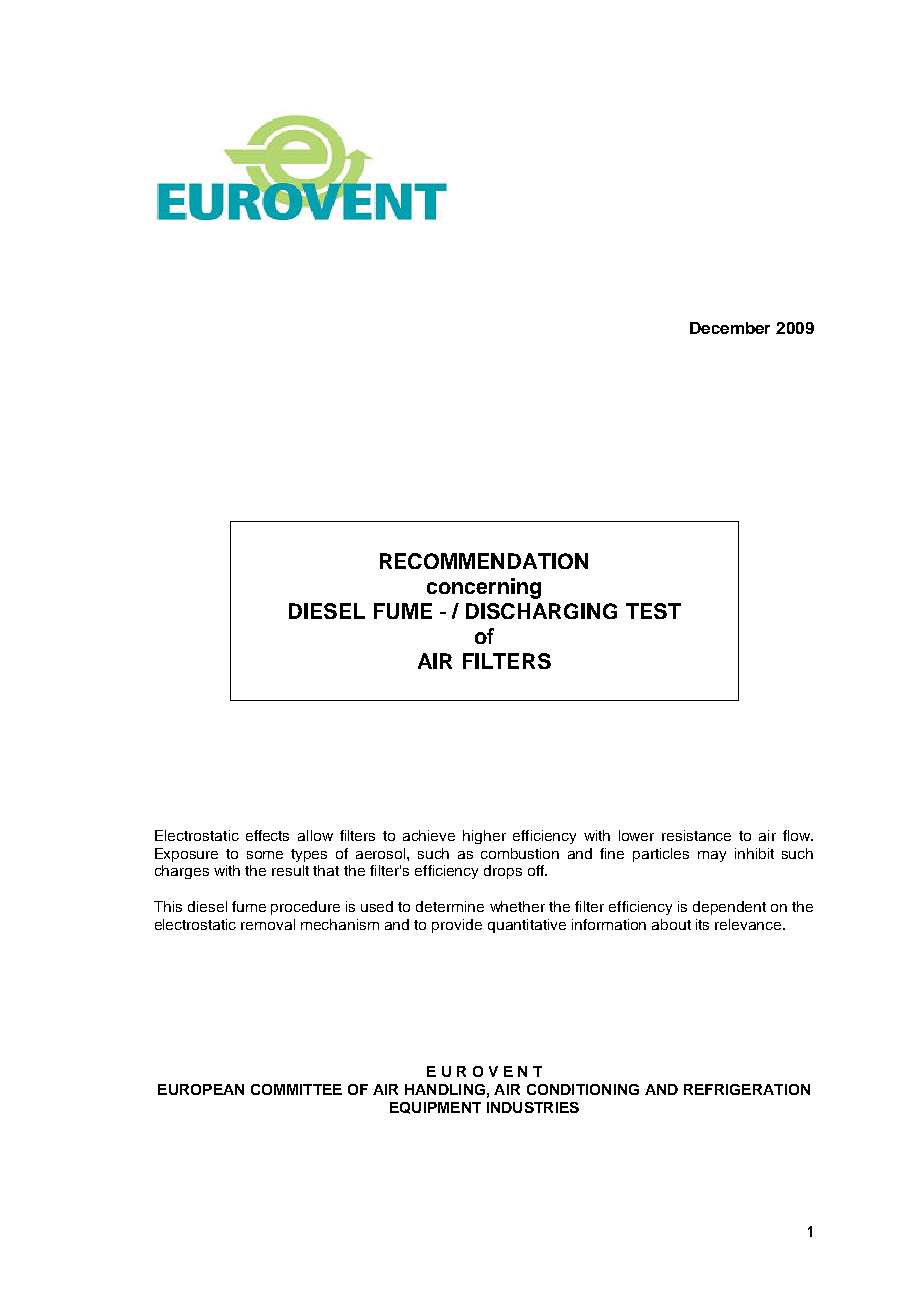 The width and height of the screenshot is (924, 1308). I want to click on RECOMMENDATION, so click(484, 561).
